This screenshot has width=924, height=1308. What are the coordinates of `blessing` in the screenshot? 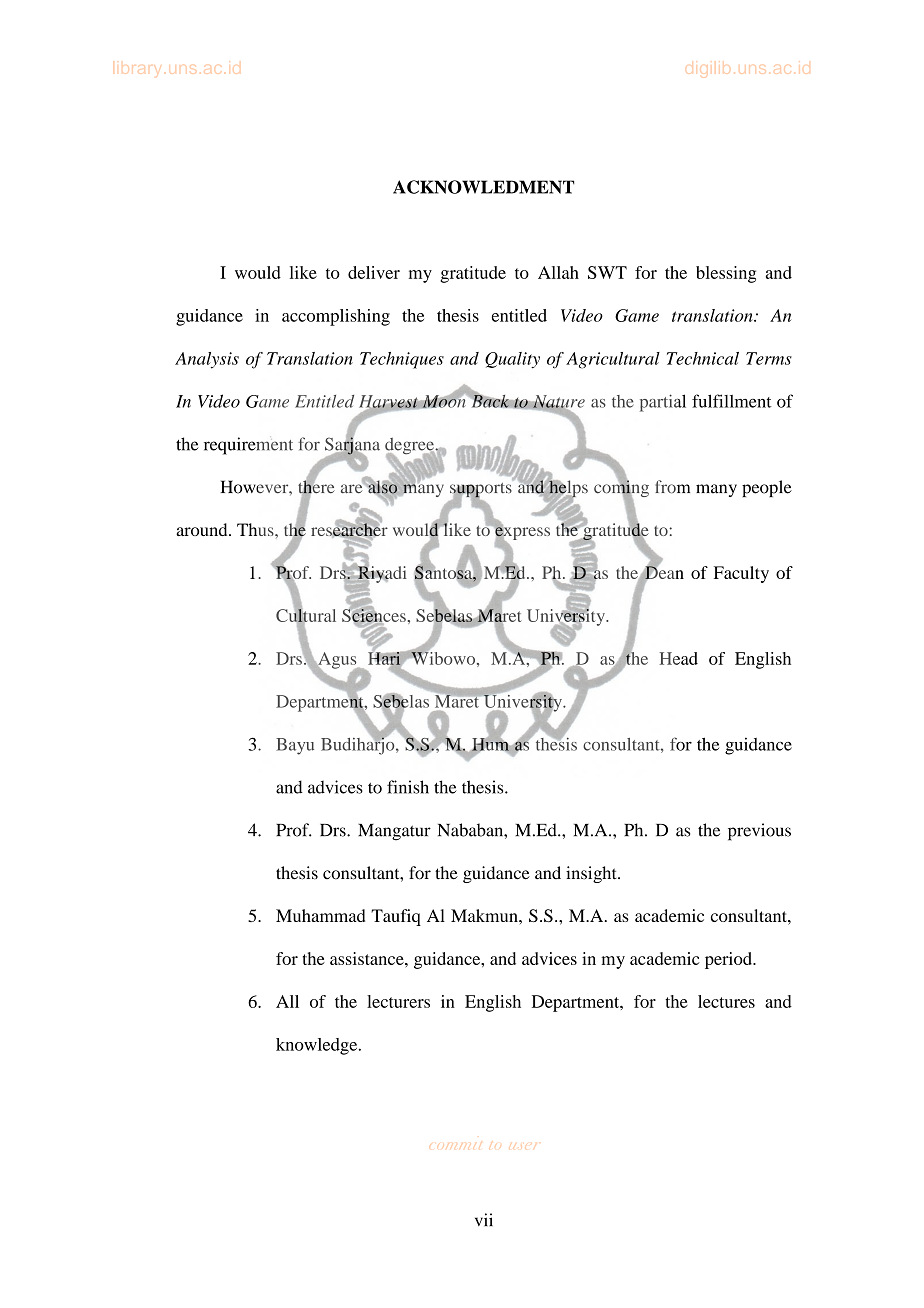 It's located at (726, 274).
